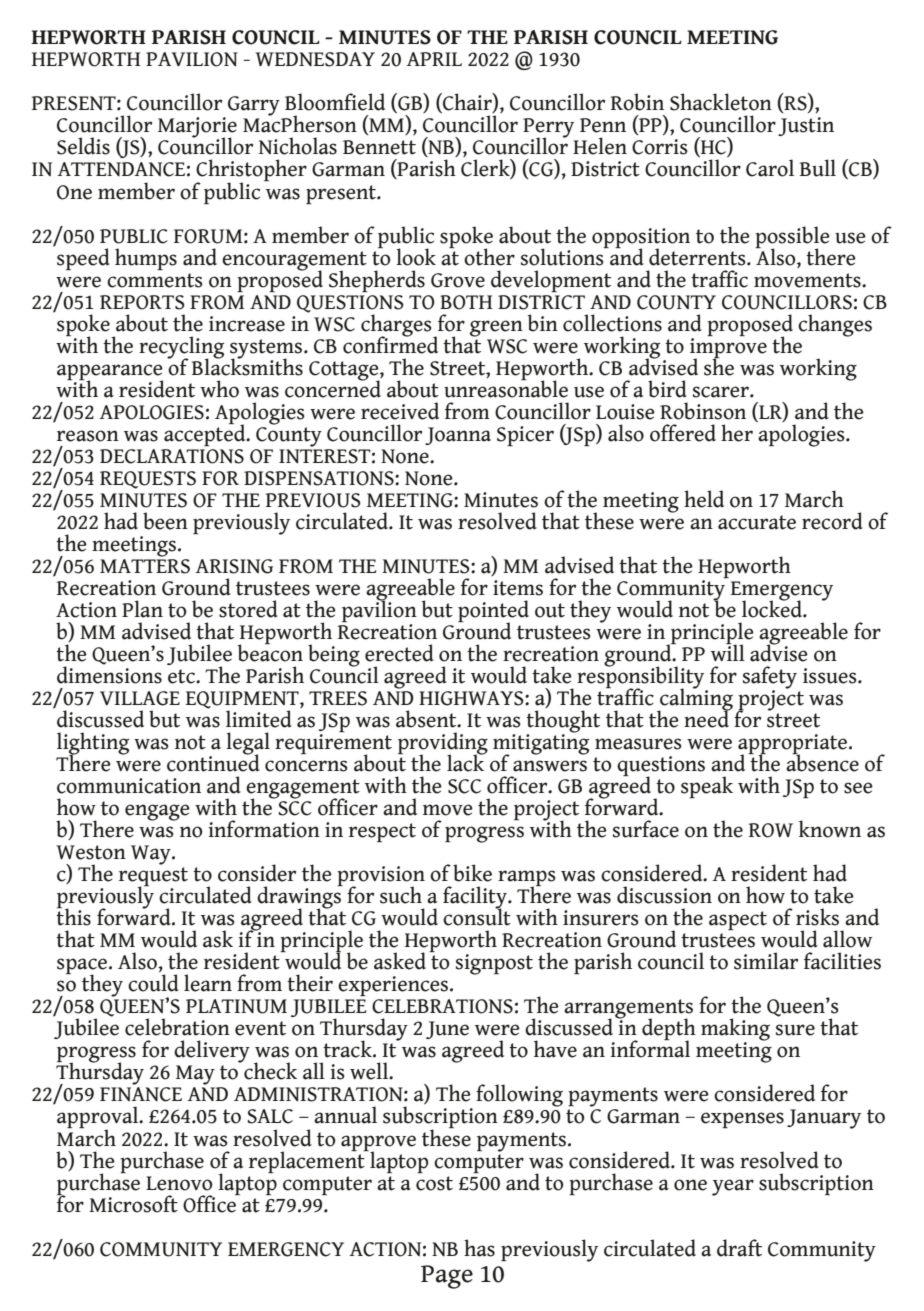 The image size is (924, 1311). I want to click on ROW, so click(771, 830).
